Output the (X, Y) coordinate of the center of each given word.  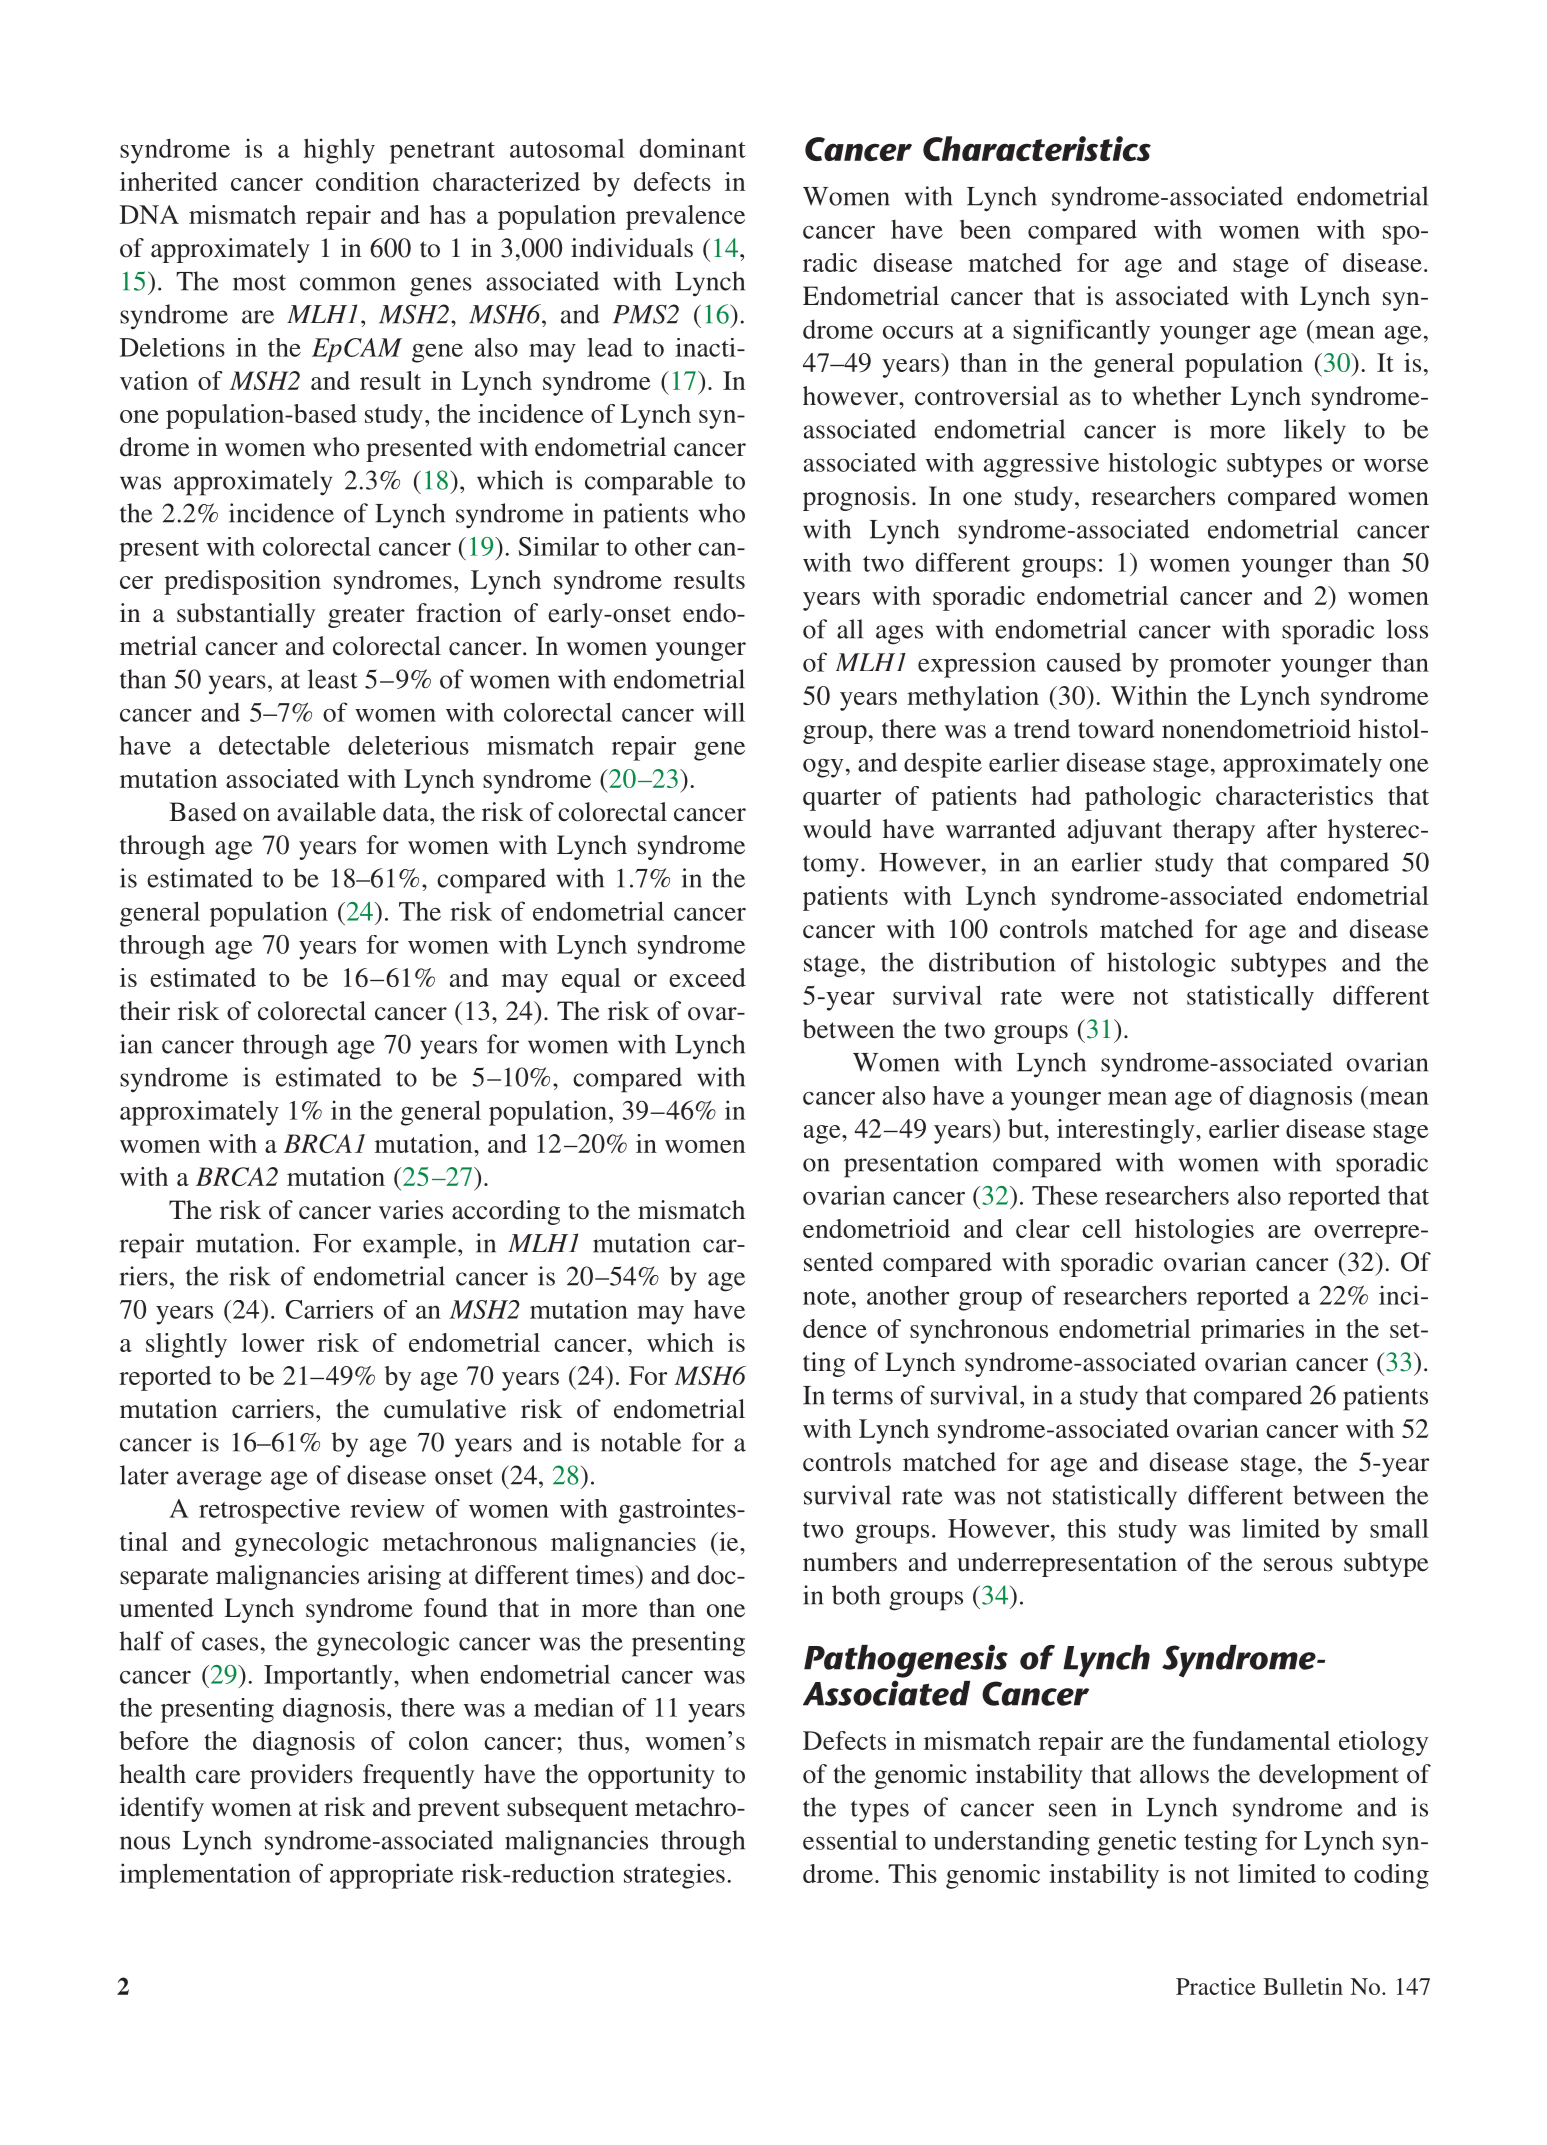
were (1087, 998)
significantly (1081, 332)
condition (367, 181)
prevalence (685, 217)
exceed (707, 977)
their (145, 1011)
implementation (205, 1876)
